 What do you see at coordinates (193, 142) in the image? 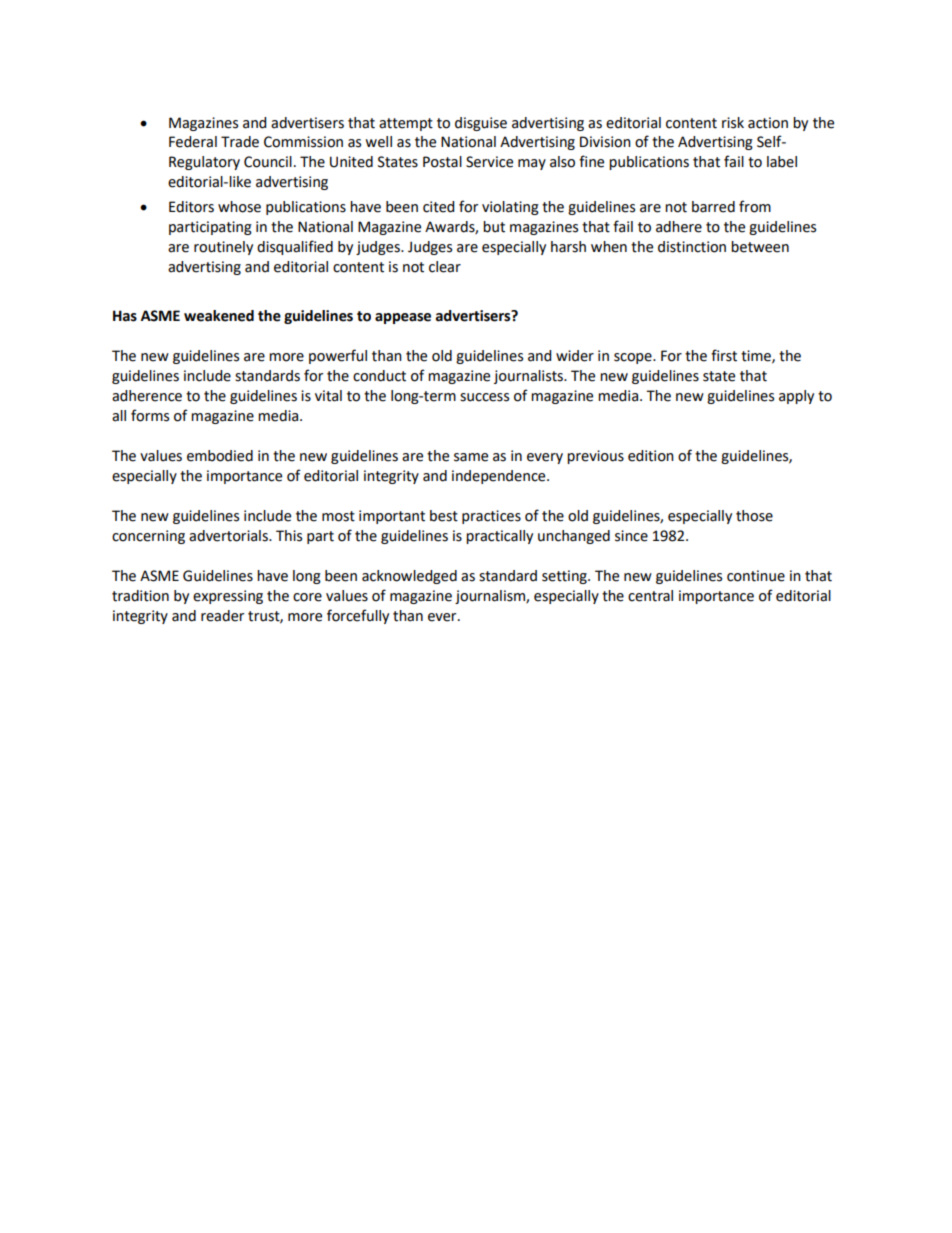
I see `Federal` at bounding box center [193, 142].
